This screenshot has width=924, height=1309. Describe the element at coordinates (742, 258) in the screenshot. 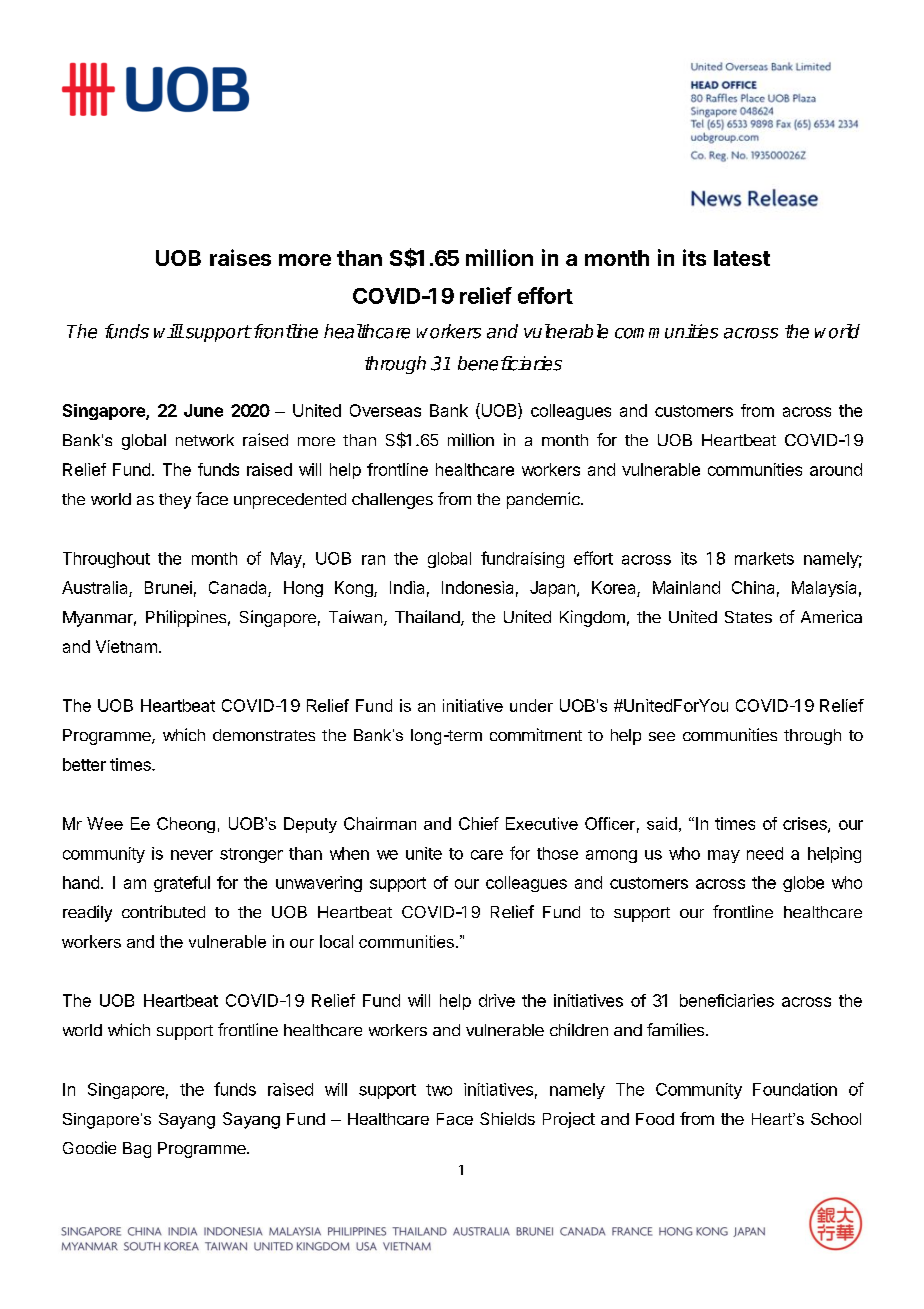

I see `latest` at that location.
